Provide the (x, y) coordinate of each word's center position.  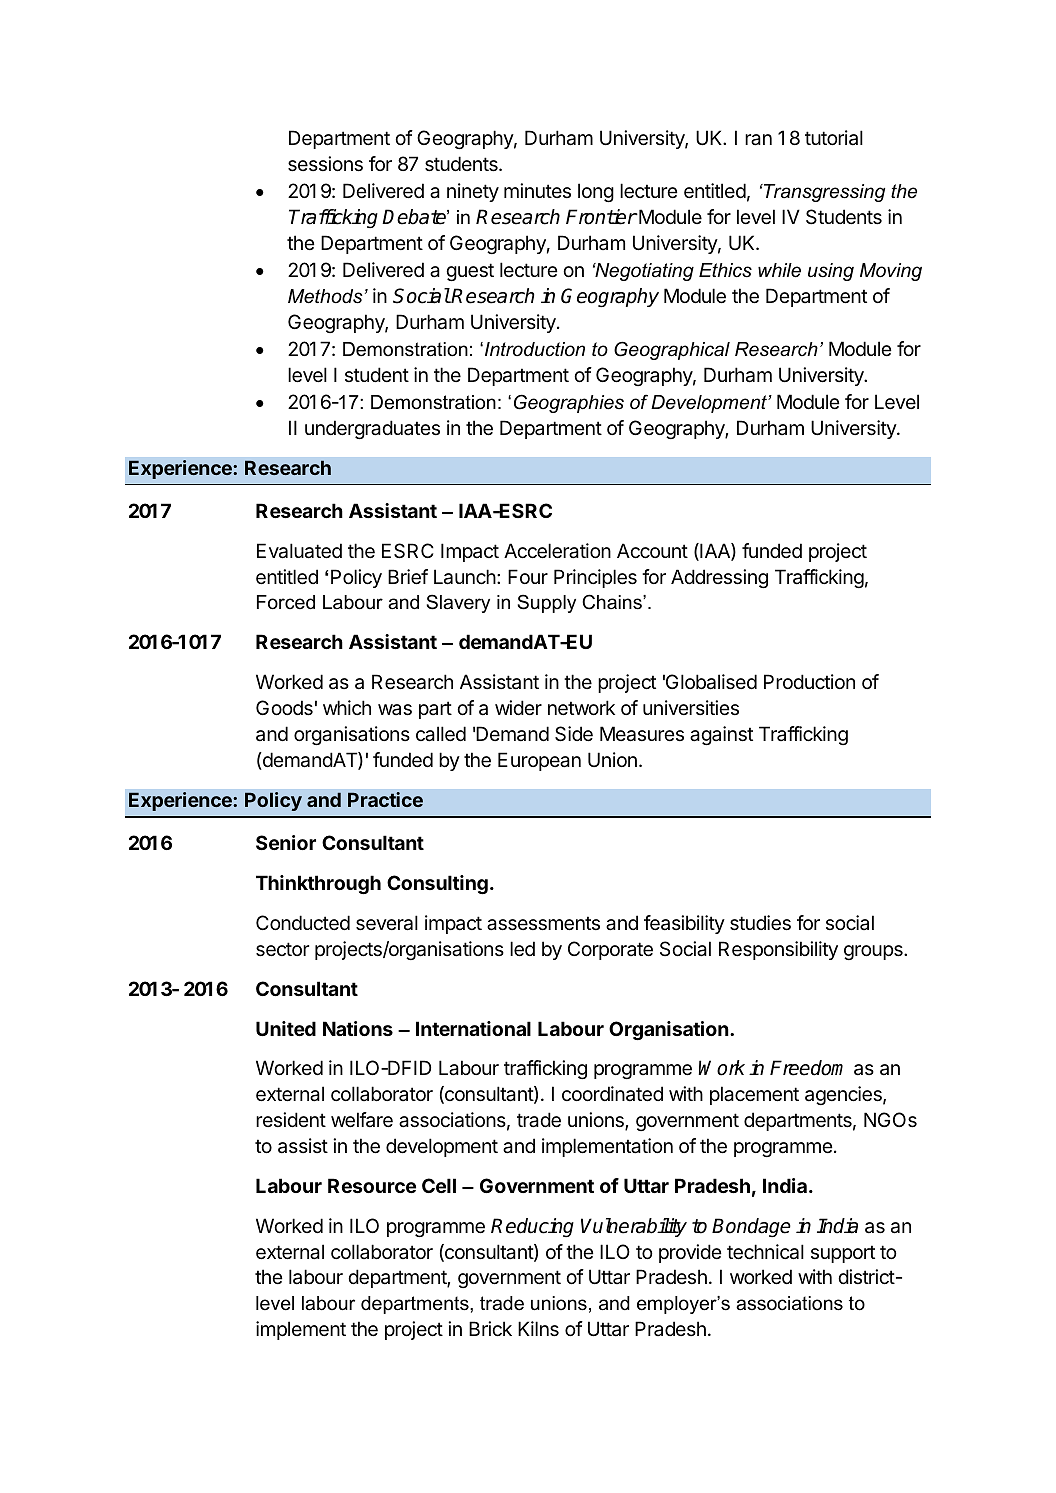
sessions (325, 164)
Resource (372, 1185)
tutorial (834, 138)
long (596, 192)
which (347, 707)
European (539, 761)
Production (809, 682)
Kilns (538, 1329)
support (843, 1254)
